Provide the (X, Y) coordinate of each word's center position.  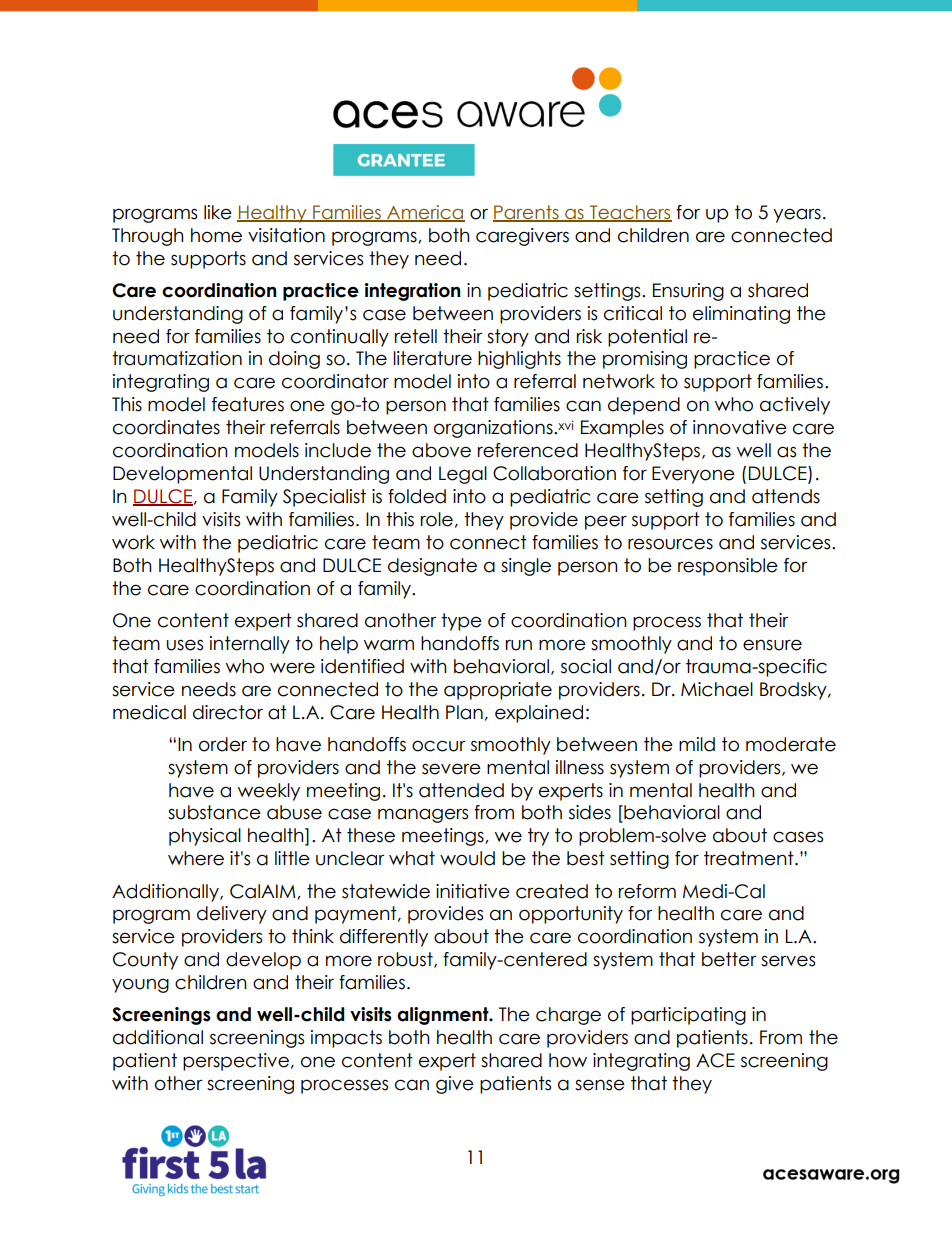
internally (250, 645)
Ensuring (688, 292)
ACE (715, 1060)
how (568, 1060)
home (216, 235)
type (461, 622)
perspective (236, 1062)
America (425, 213)
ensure (772, 645)
